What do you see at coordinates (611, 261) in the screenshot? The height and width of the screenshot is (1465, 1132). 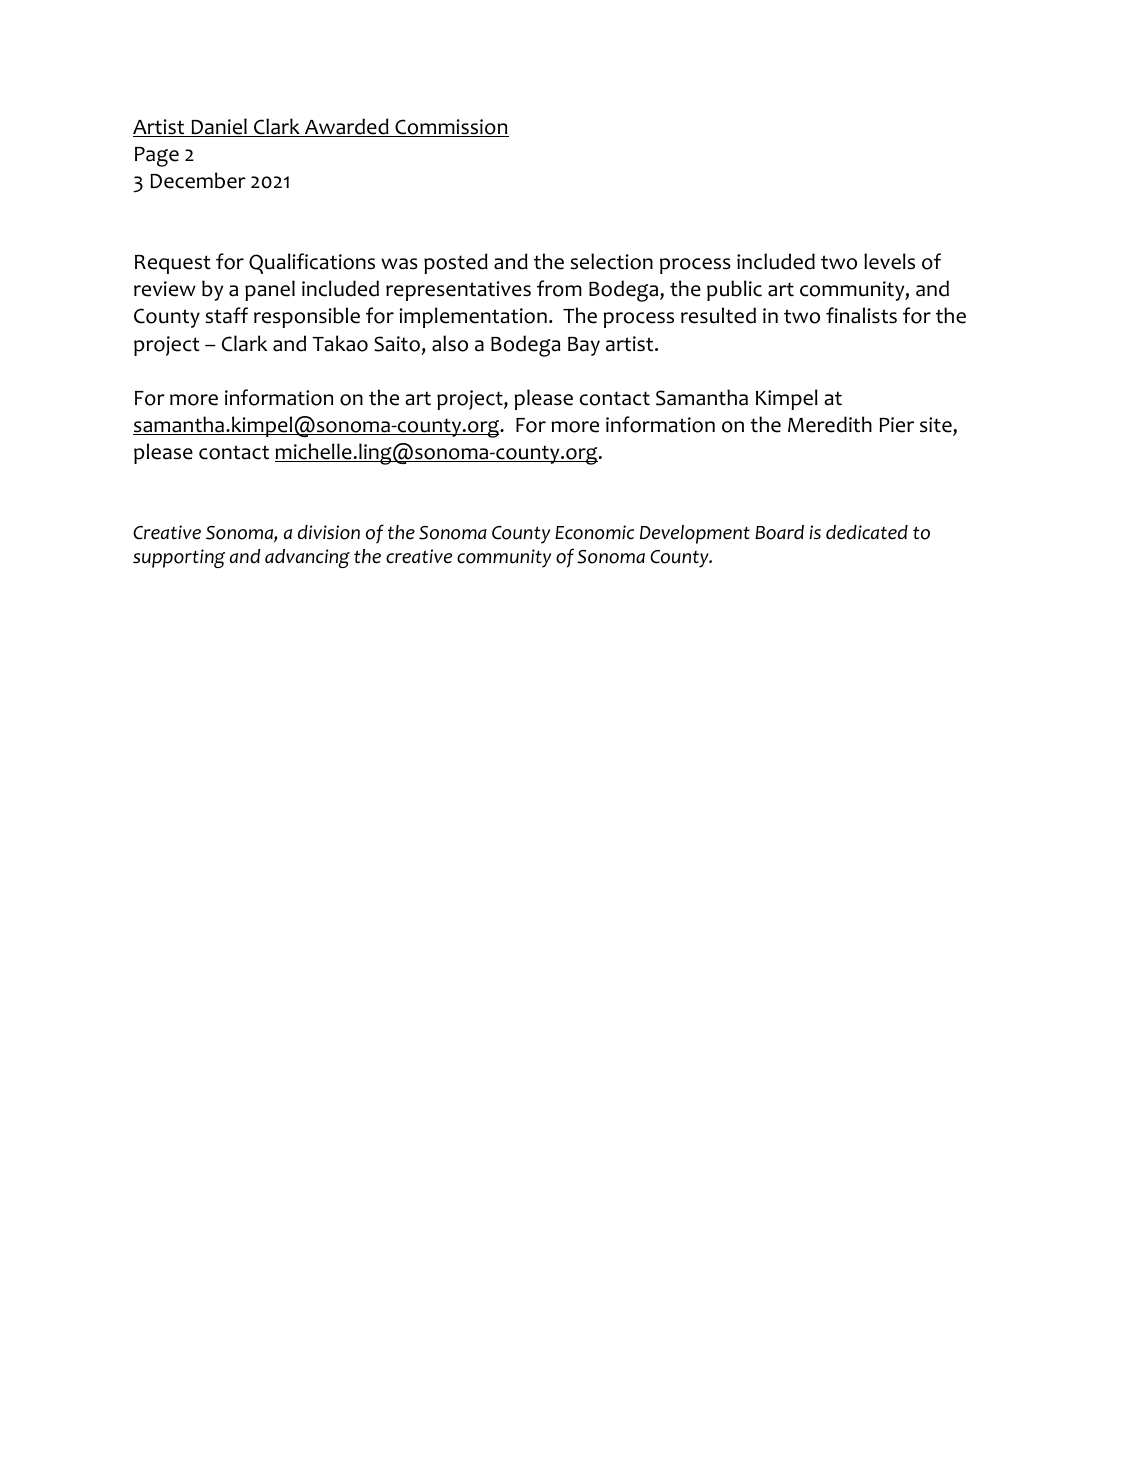 I see `selection` at bounding box center [611, 261].
